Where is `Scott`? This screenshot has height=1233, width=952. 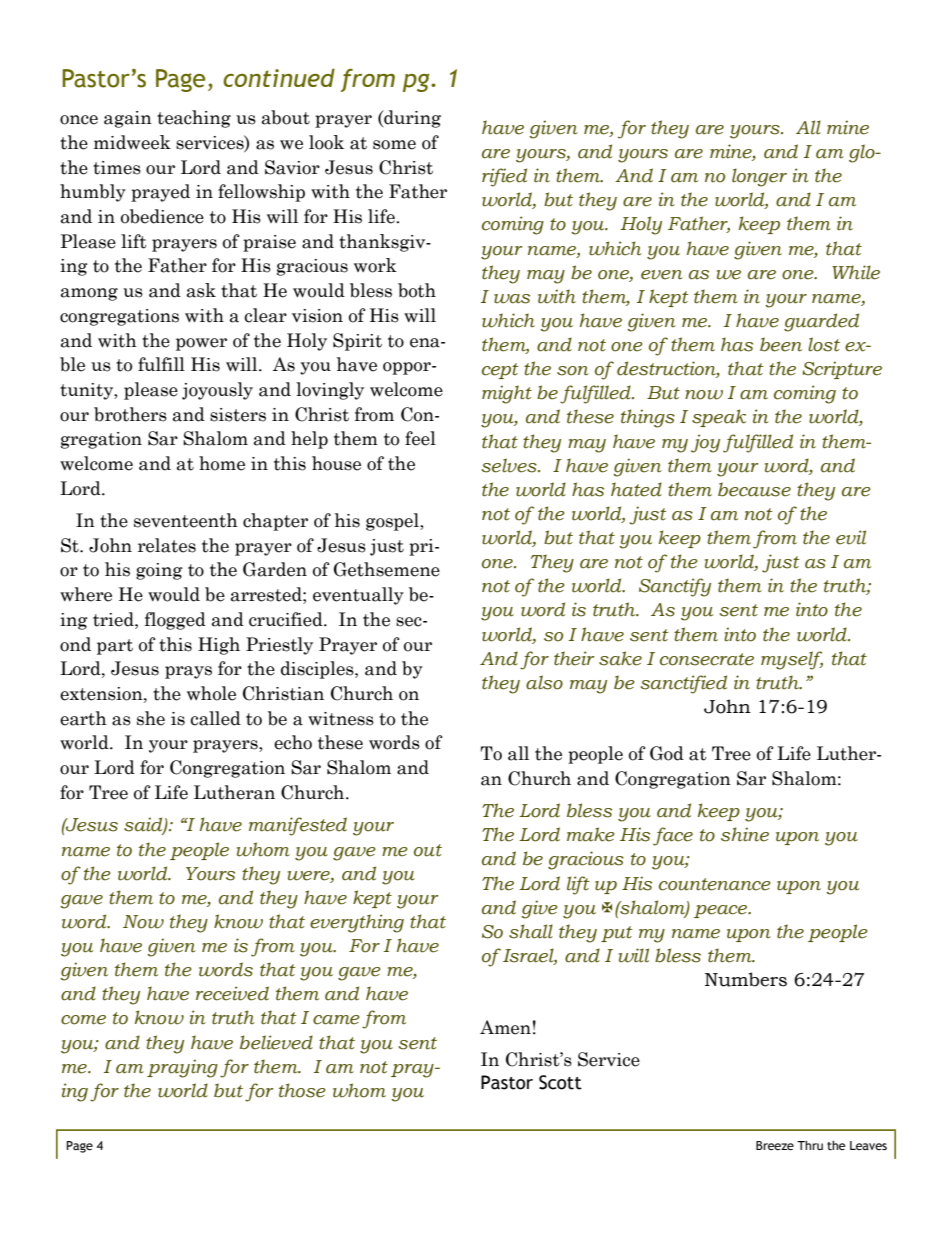 Scott is located at coordinates (560, 1082).
